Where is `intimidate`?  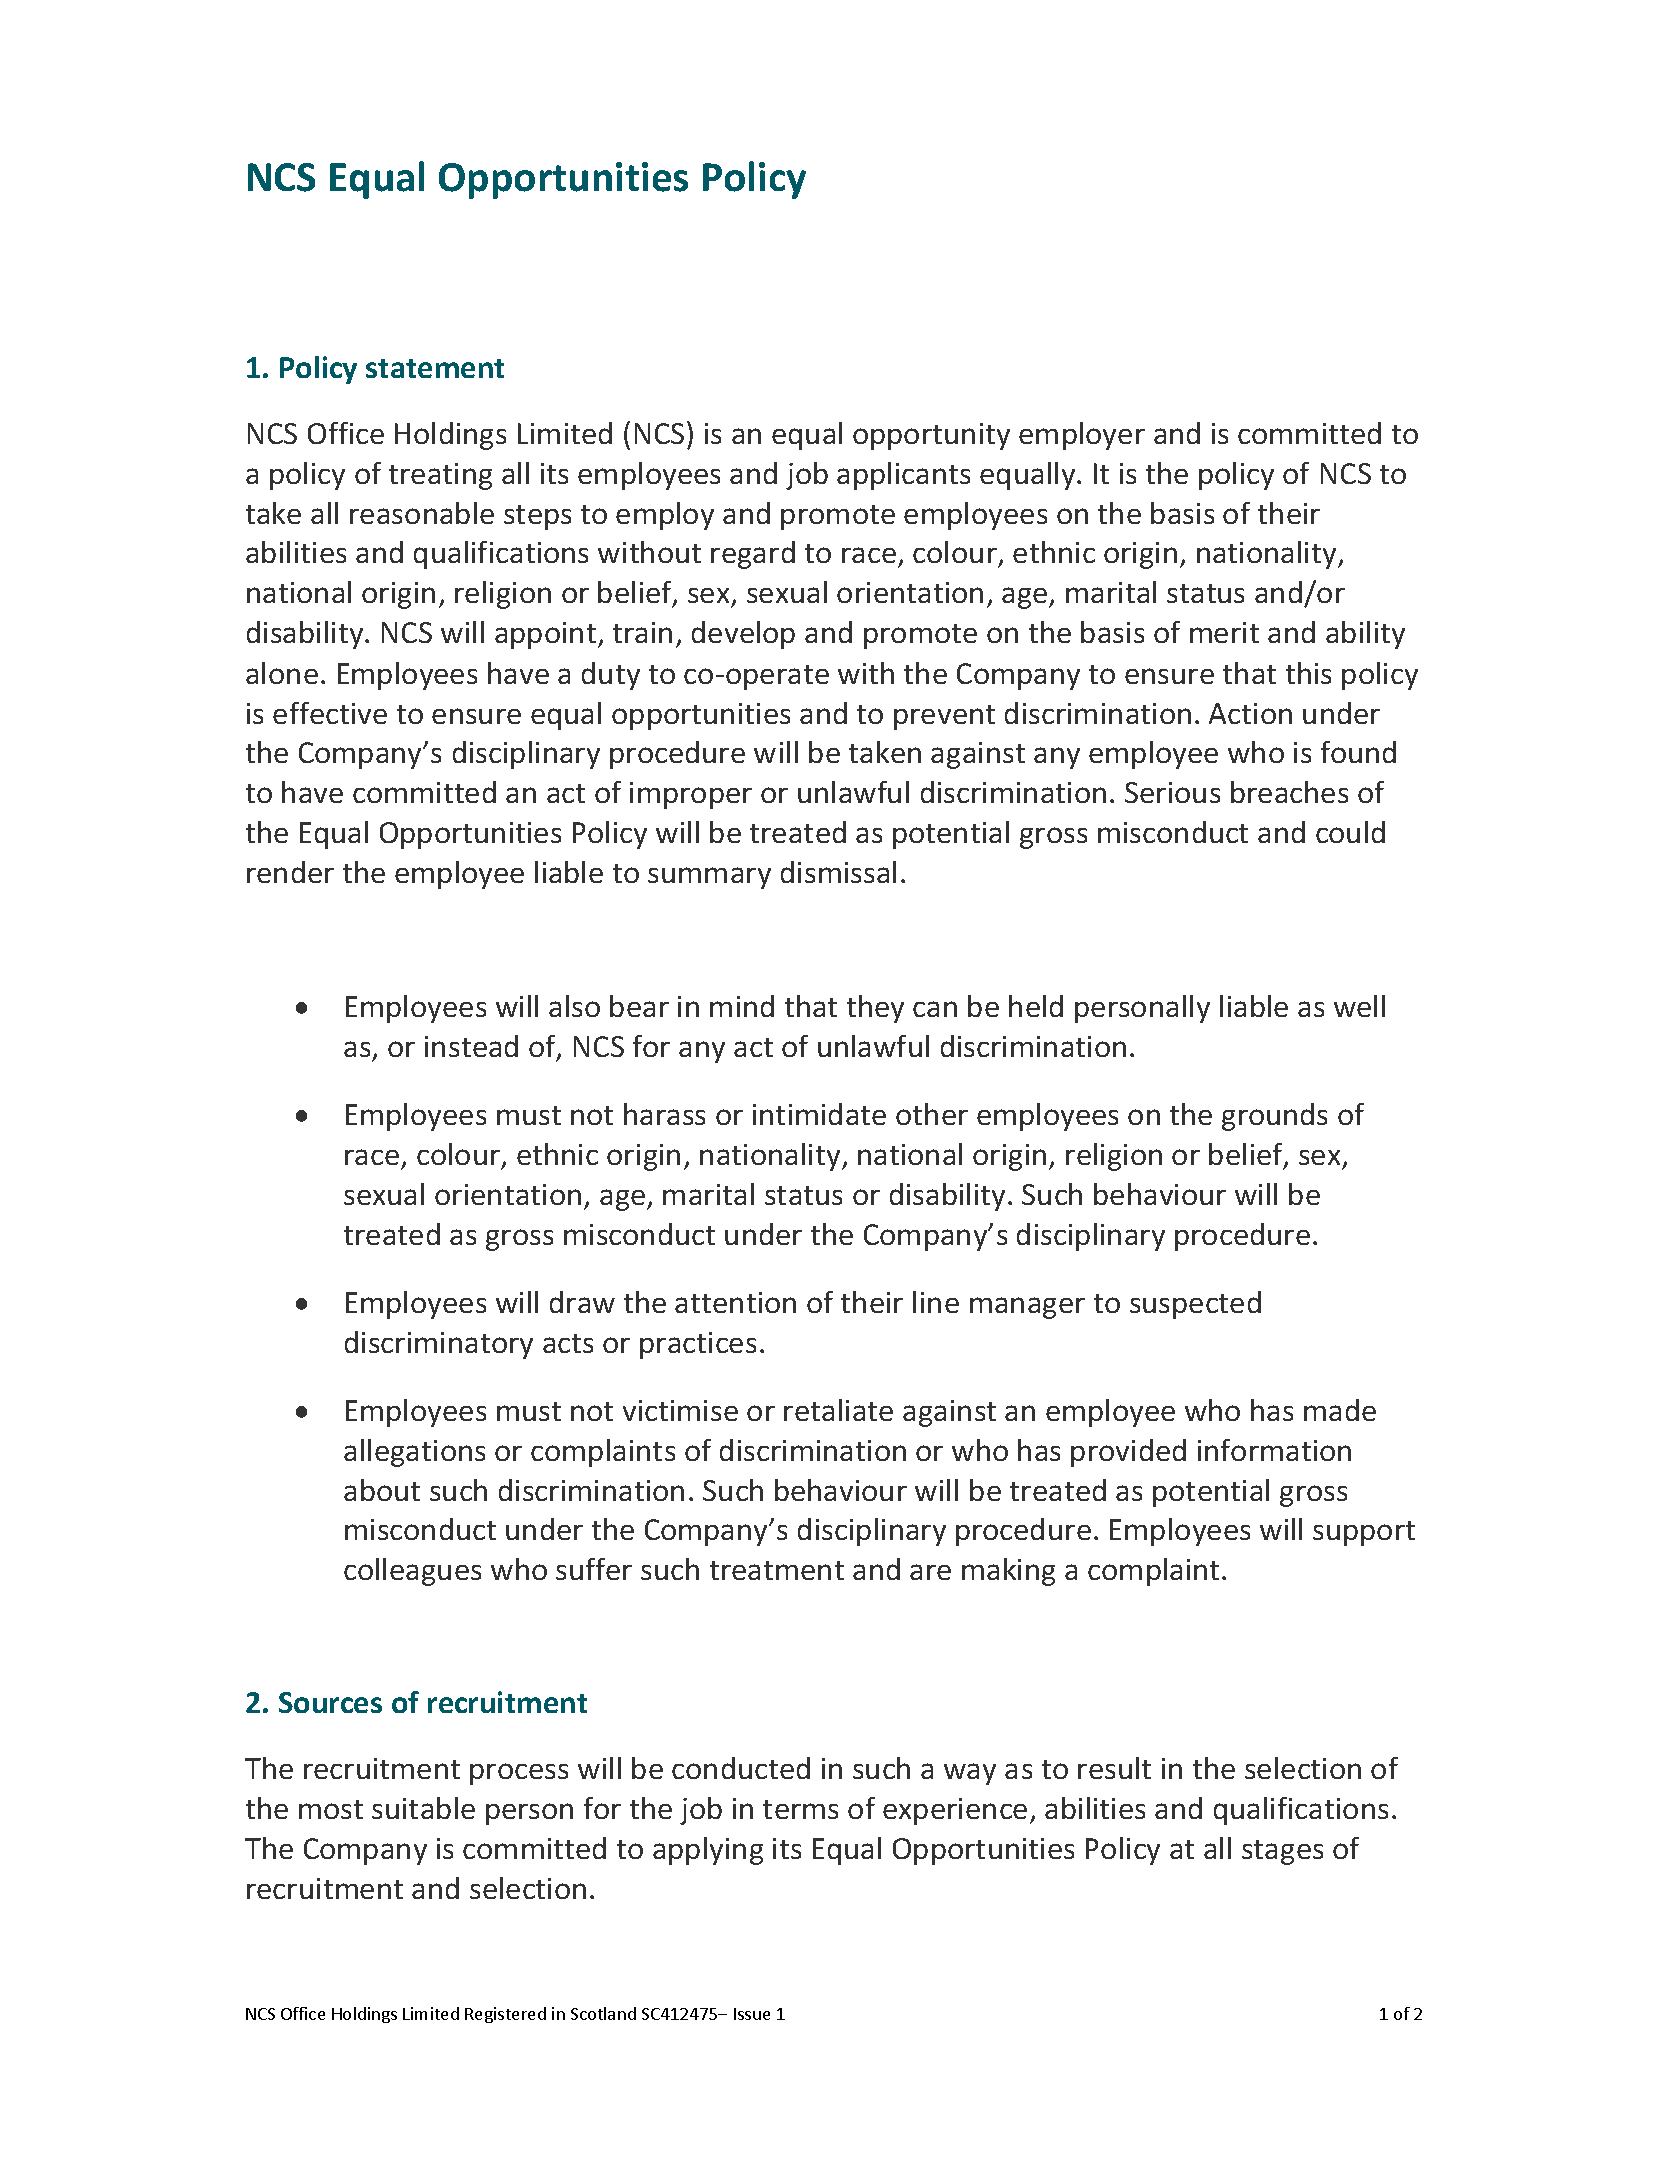
intimidate is located at coordinates (819, 1114).
